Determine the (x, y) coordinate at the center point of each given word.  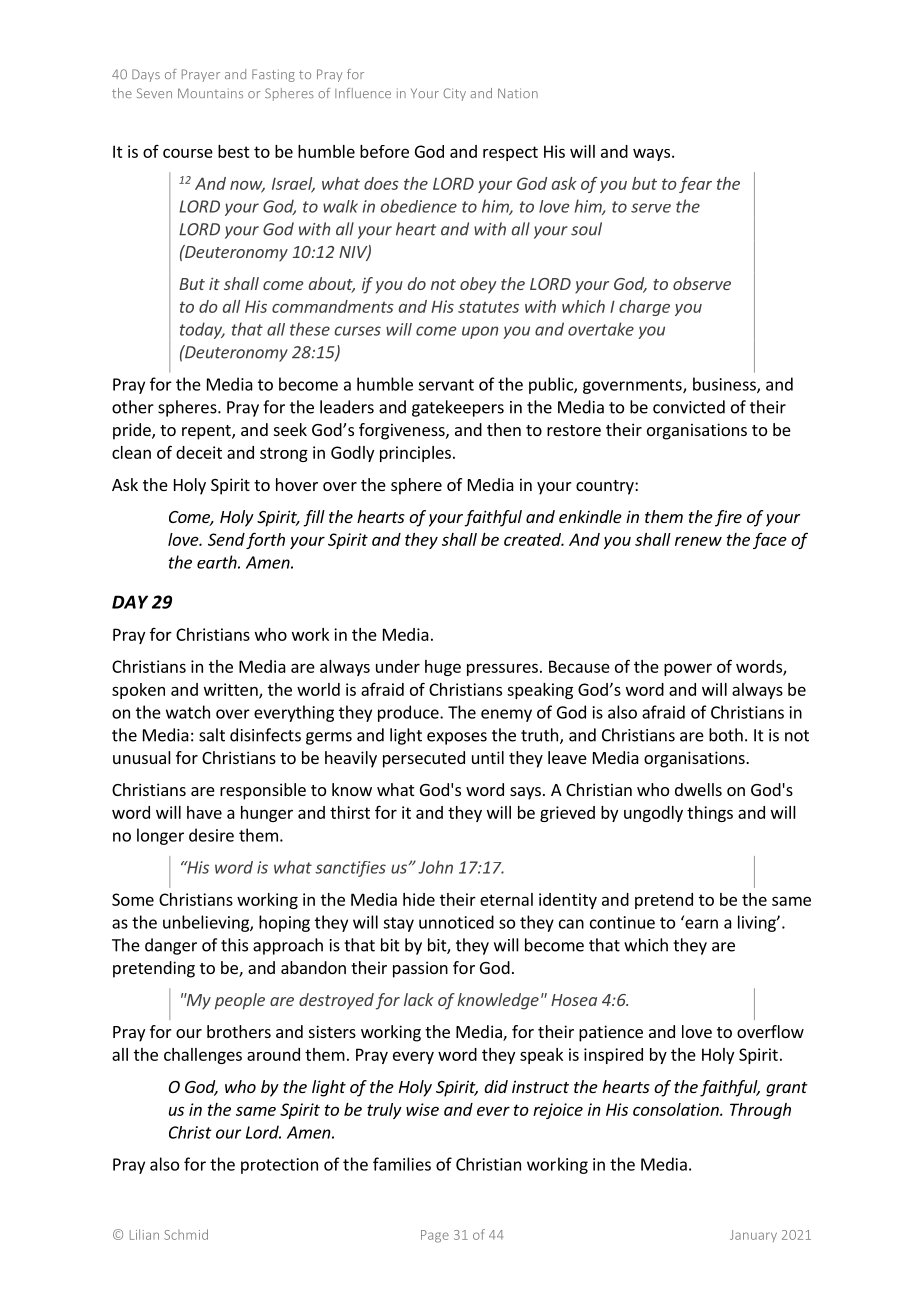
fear (695, 185)
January (753, 1236)
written (232, 690)
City (454, 94)
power (688, 669)
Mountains (210, 93)
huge (443, 668)
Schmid (186, 1234)
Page (435, 1236)
